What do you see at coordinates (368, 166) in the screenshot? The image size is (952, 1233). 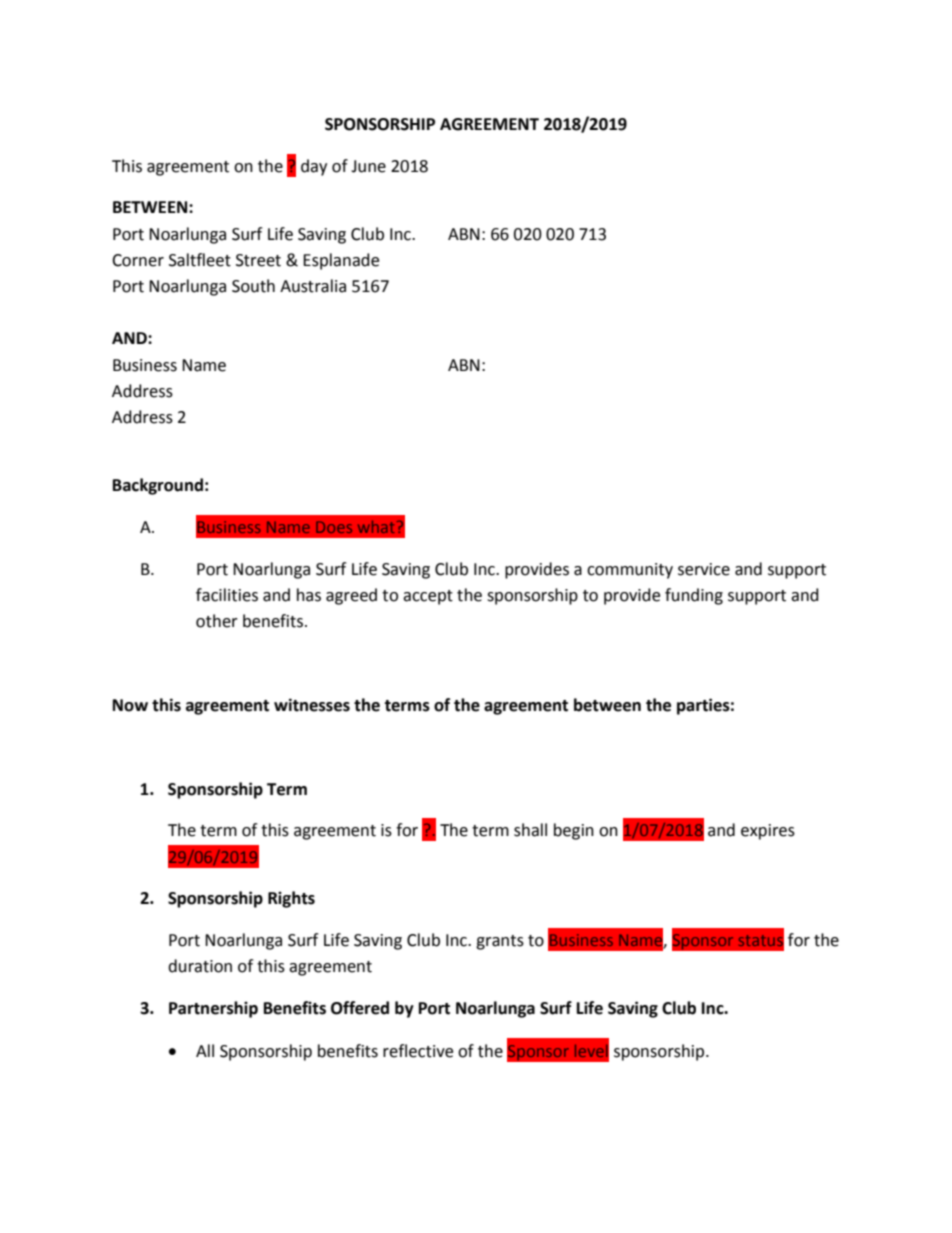 I see `June` at bounding box center [368, 166].
